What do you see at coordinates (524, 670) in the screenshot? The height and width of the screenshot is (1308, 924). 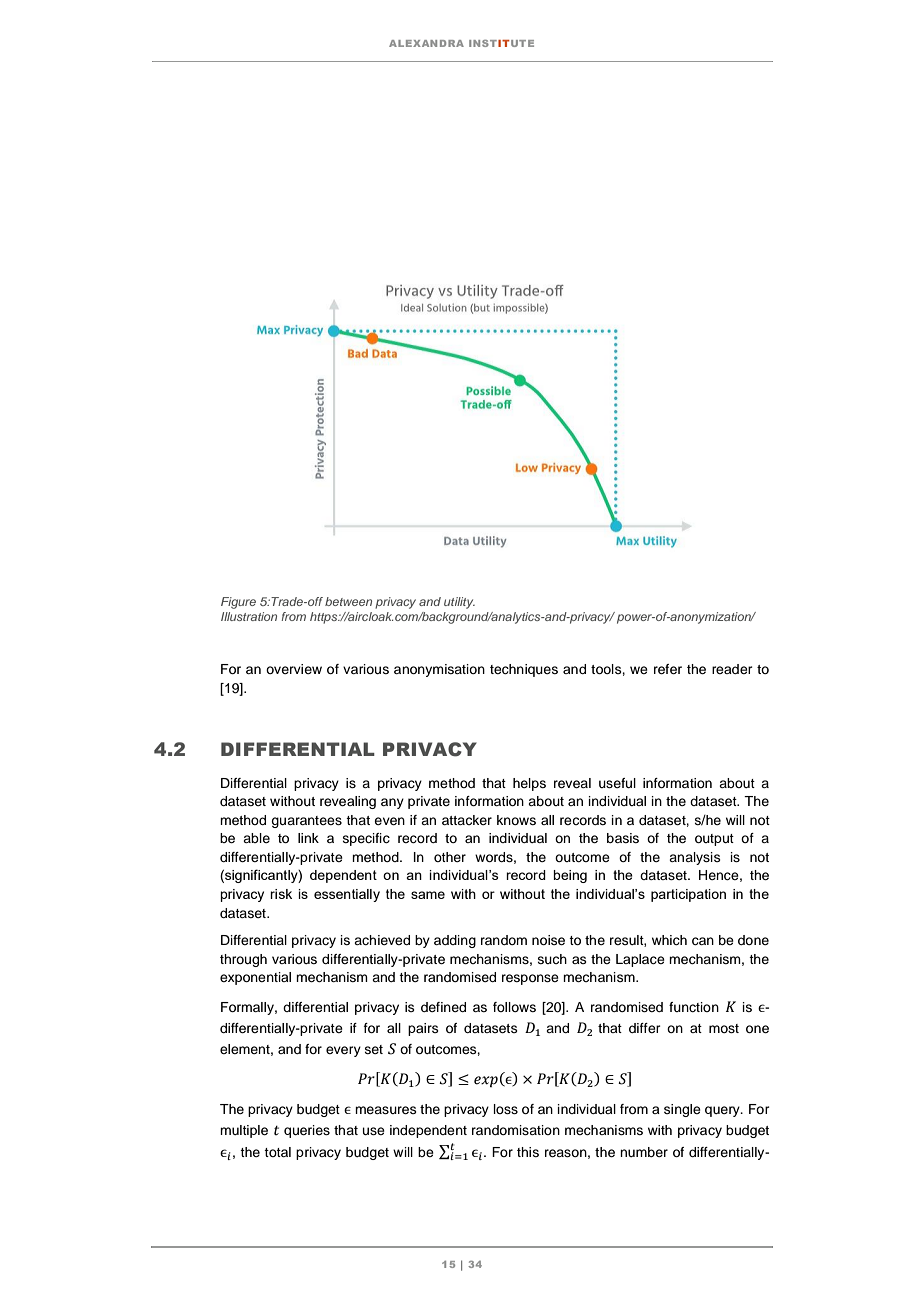 I see `techniques` at bounding box center [524, 670].
